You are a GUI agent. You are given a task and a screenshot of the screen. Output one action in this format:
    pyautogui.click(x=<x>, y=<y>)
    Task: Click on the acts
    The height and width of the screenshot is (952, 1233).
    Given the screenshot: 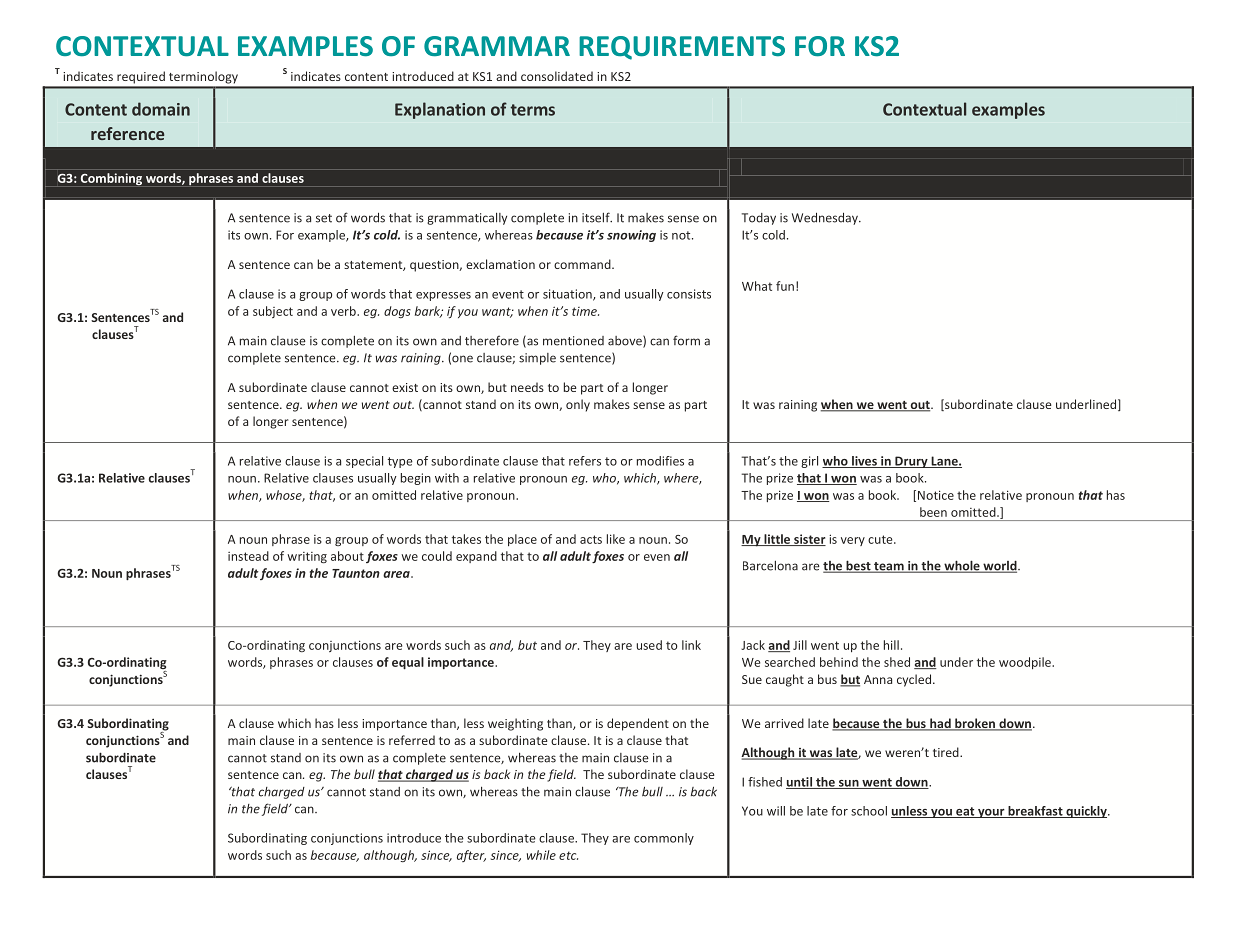 What is the action you would take?
    pyautogui.click(x=591, y=539)
